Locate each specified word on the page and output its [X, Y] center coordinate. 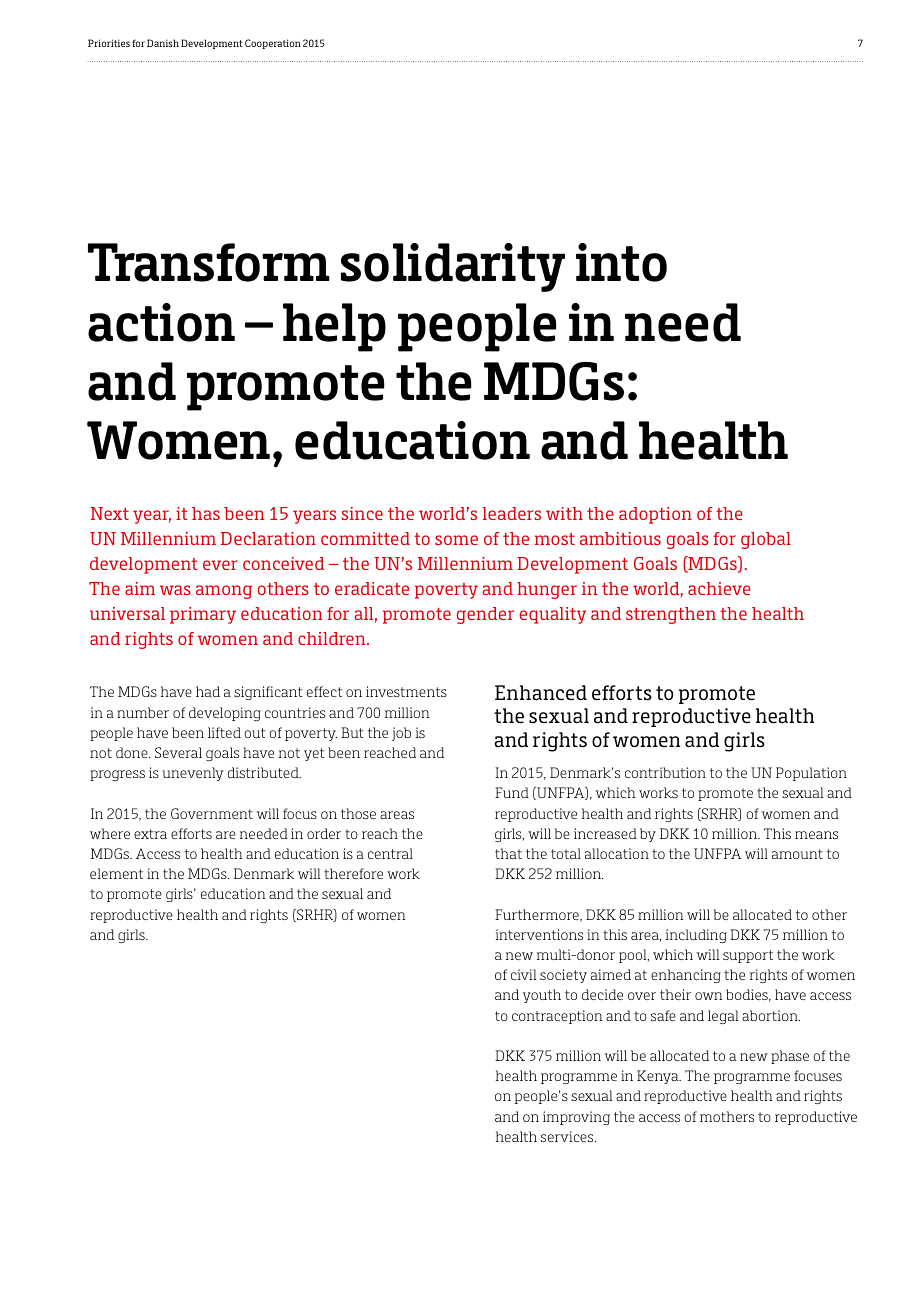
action [161, 322]
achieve [719, 588]
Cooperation [273, 44]
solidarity [453, 267]
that [508, 853]
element [116, 873]
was [175, 590]
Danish [163, 43]
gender [485, 615]
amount [797, 854]
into [621, 262]
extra [150, 834]
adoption [655, 515]
